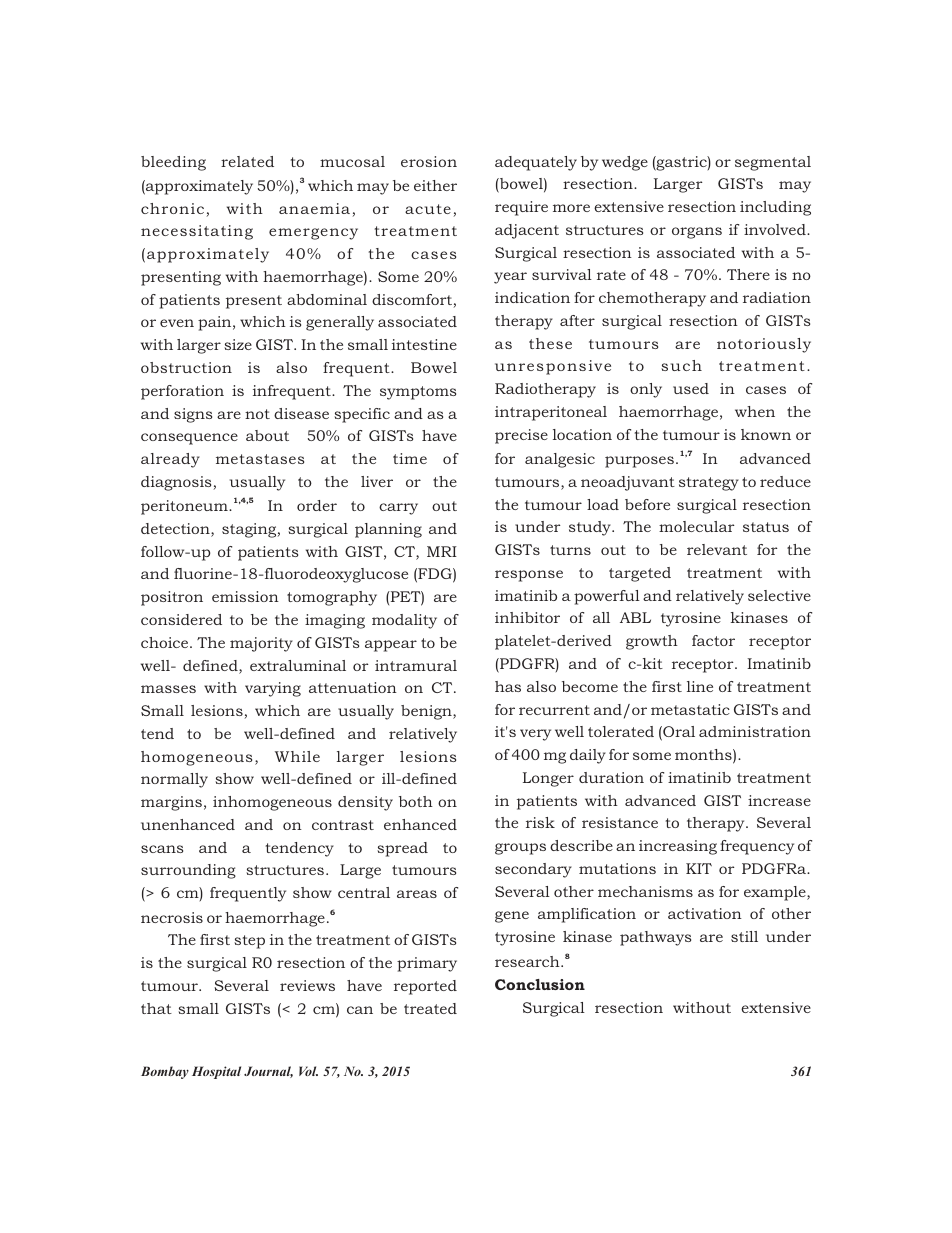 This screenshot has width=952, height=1233. I want to click on groups, so click(520, 849).
